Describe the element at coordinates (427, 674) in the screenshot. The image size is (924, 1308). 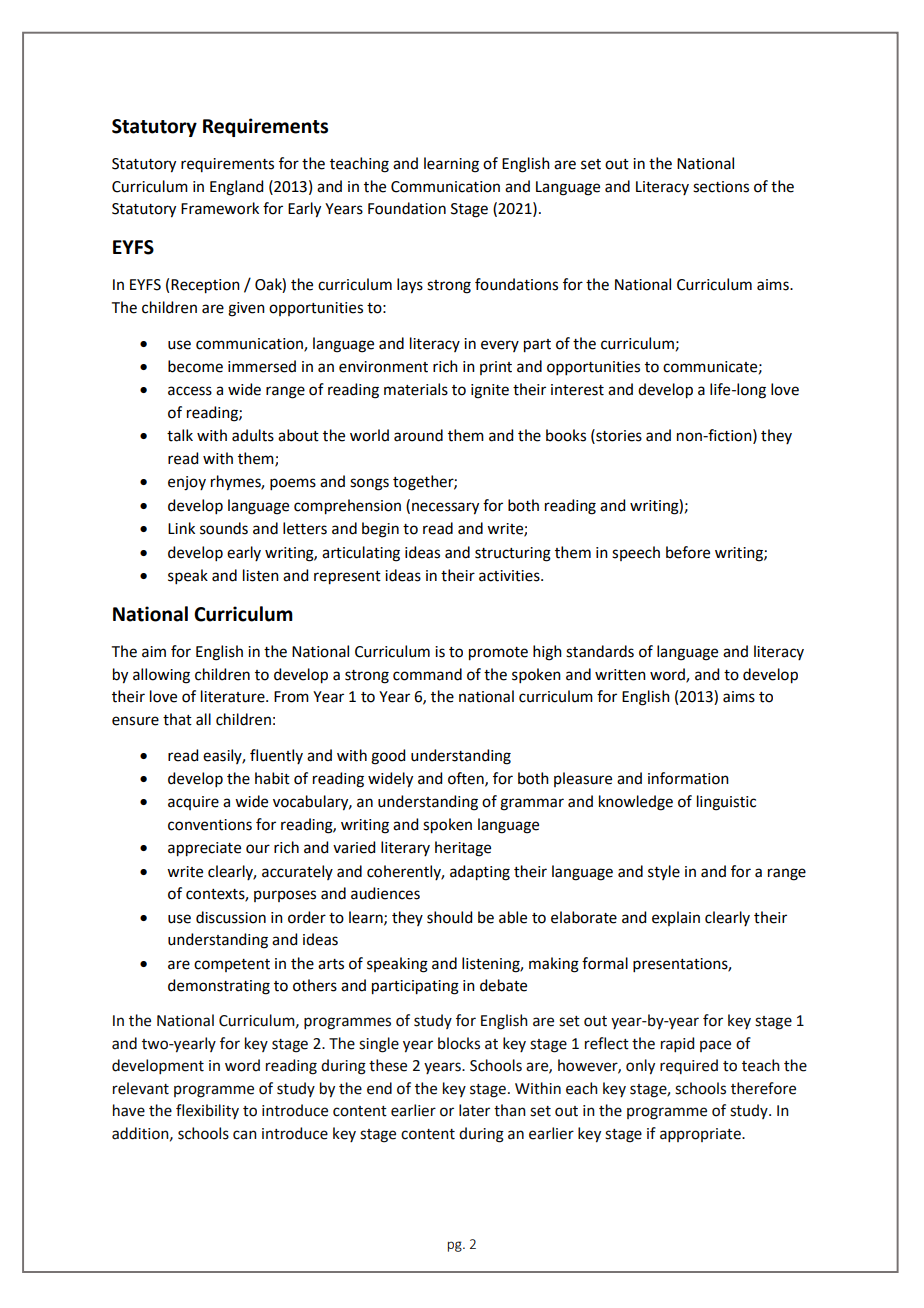
I see `command` at that location.
